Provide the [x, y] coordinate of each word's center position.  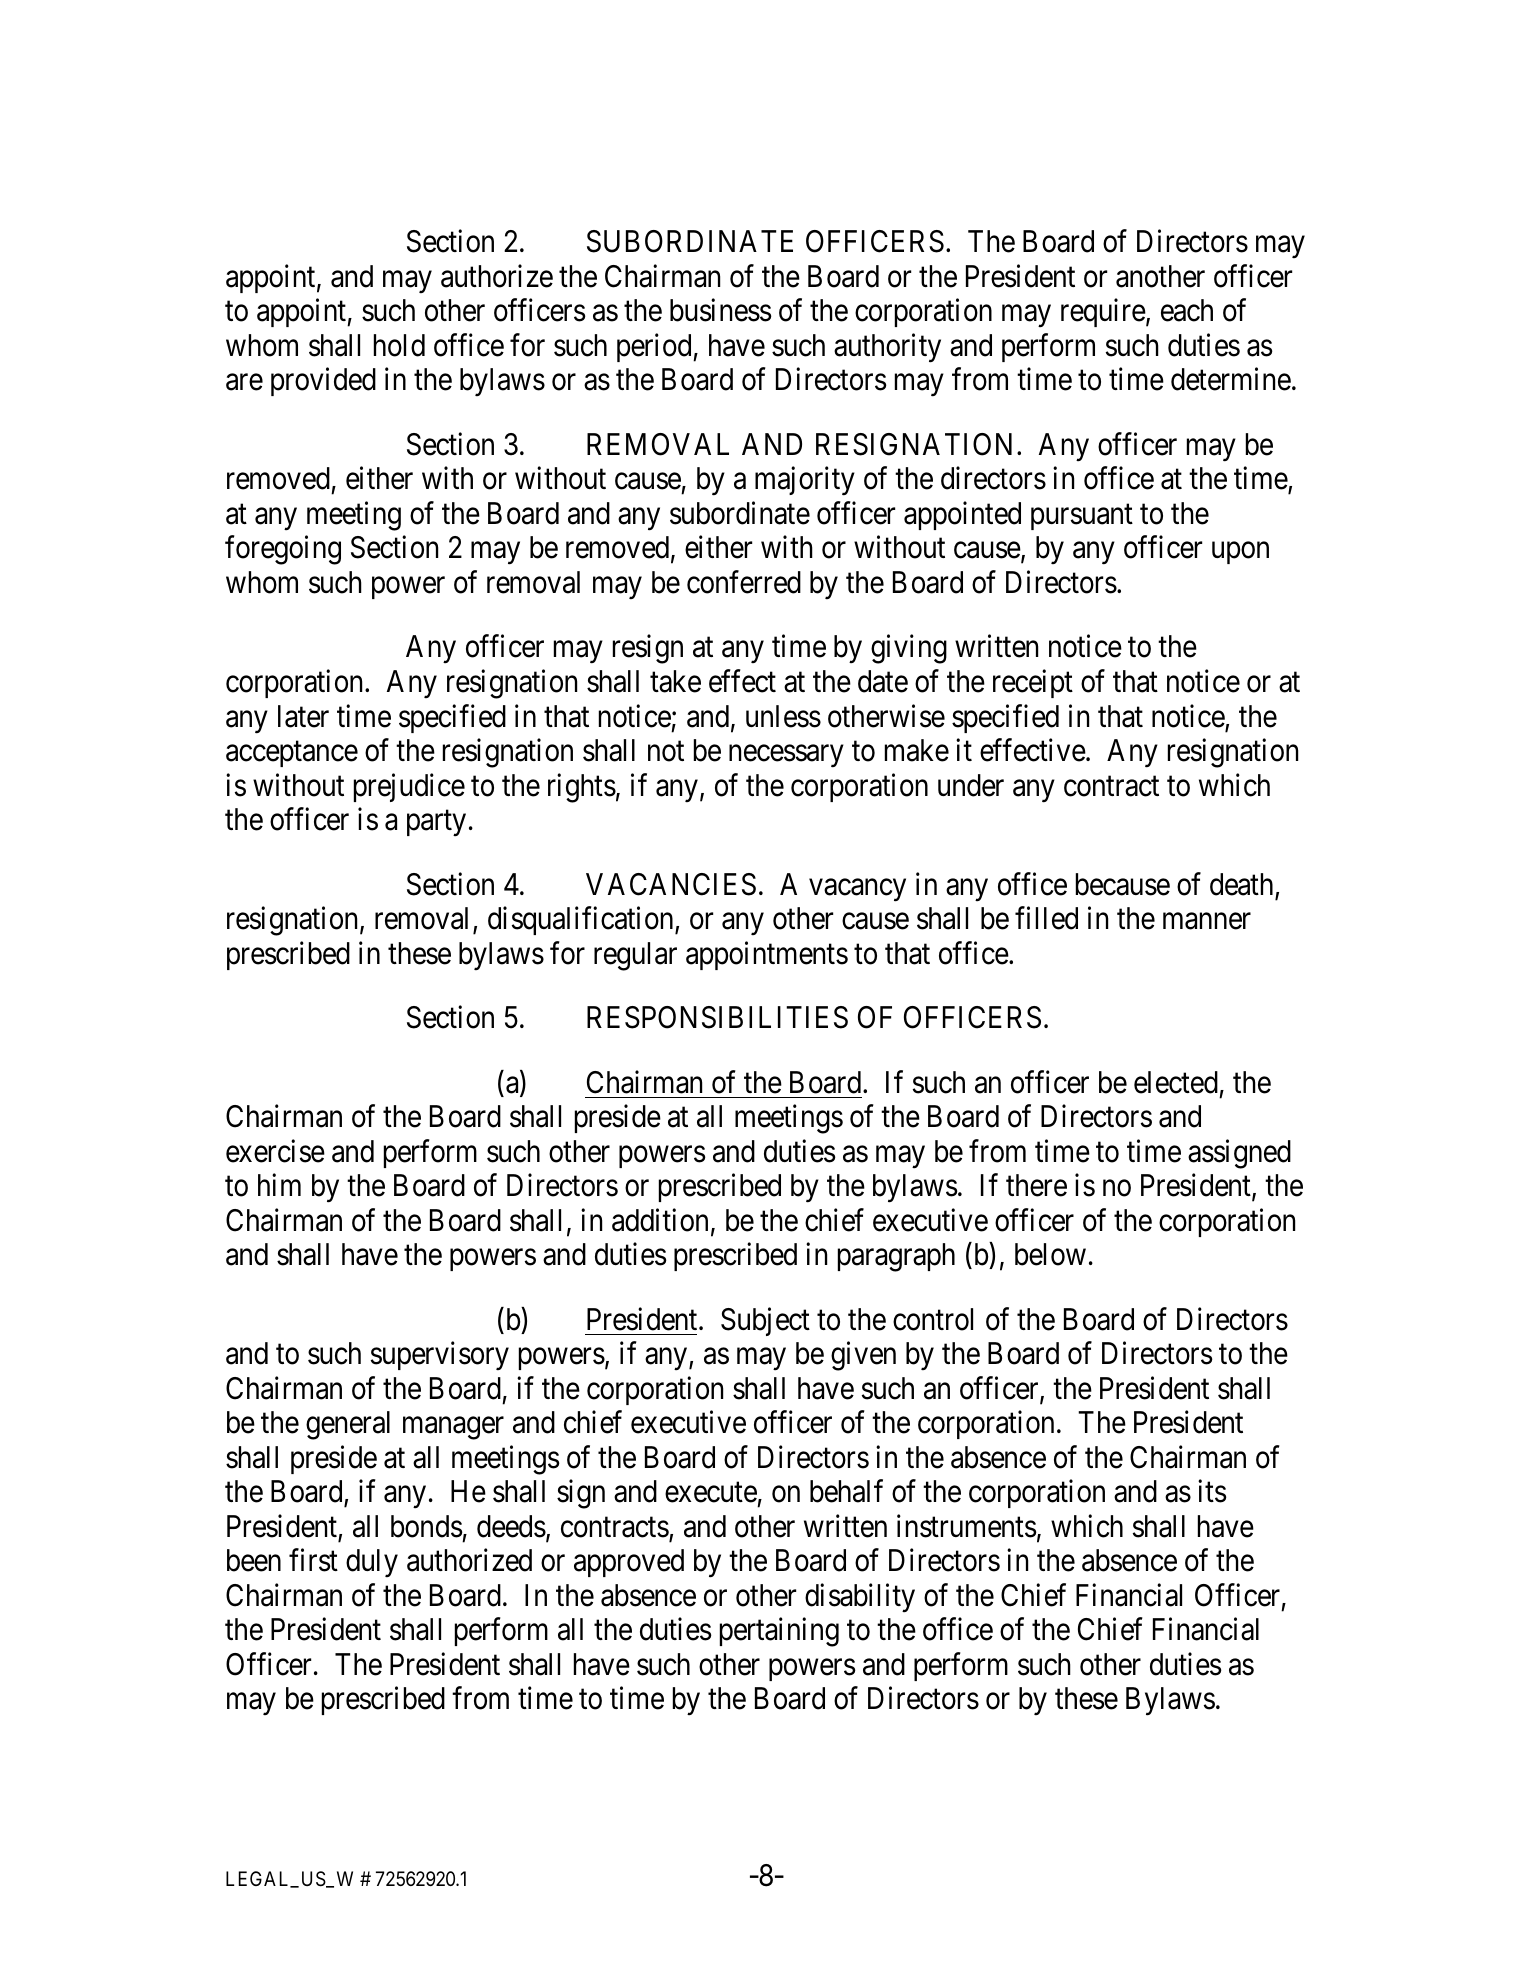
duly [372, 1563]
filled [1046, 918]
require [1103, 313]
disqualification [582, 921]
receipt [1033, 684]
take [675, 681]
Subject [765, 1321]
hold [399, 345]
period [655, 347]
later [303, 716]
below [1050, 1254]
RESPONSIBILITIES [717, 1017]
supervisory [440, 1356]
